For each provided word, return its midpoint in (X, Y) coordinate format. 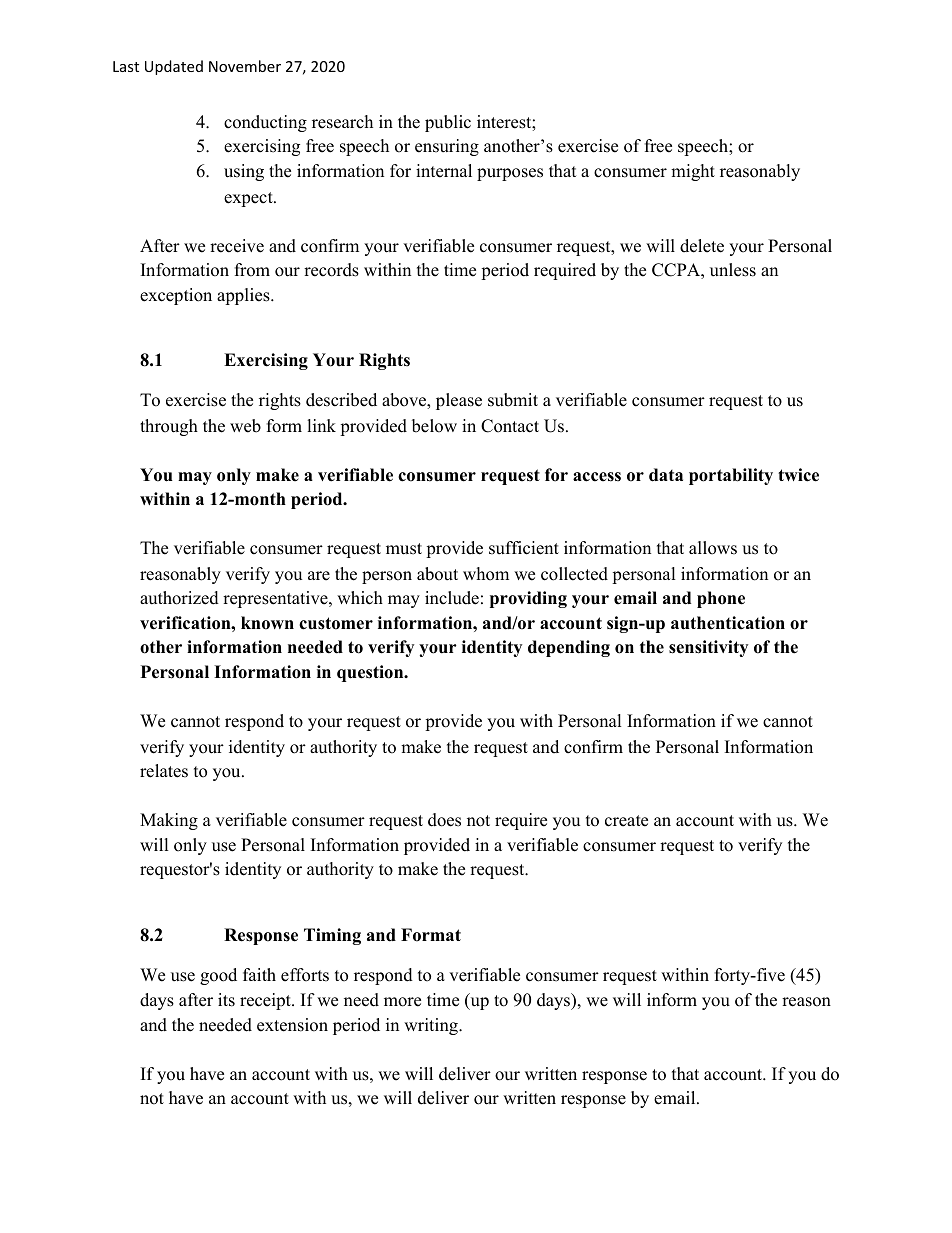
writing (432, 1026)
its (226, 1000)
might (693, 172)
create (626, 821)
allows (713, 548)
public (448, 123)
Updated (174, 67)
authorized (179, 598)
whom (486, 574)
